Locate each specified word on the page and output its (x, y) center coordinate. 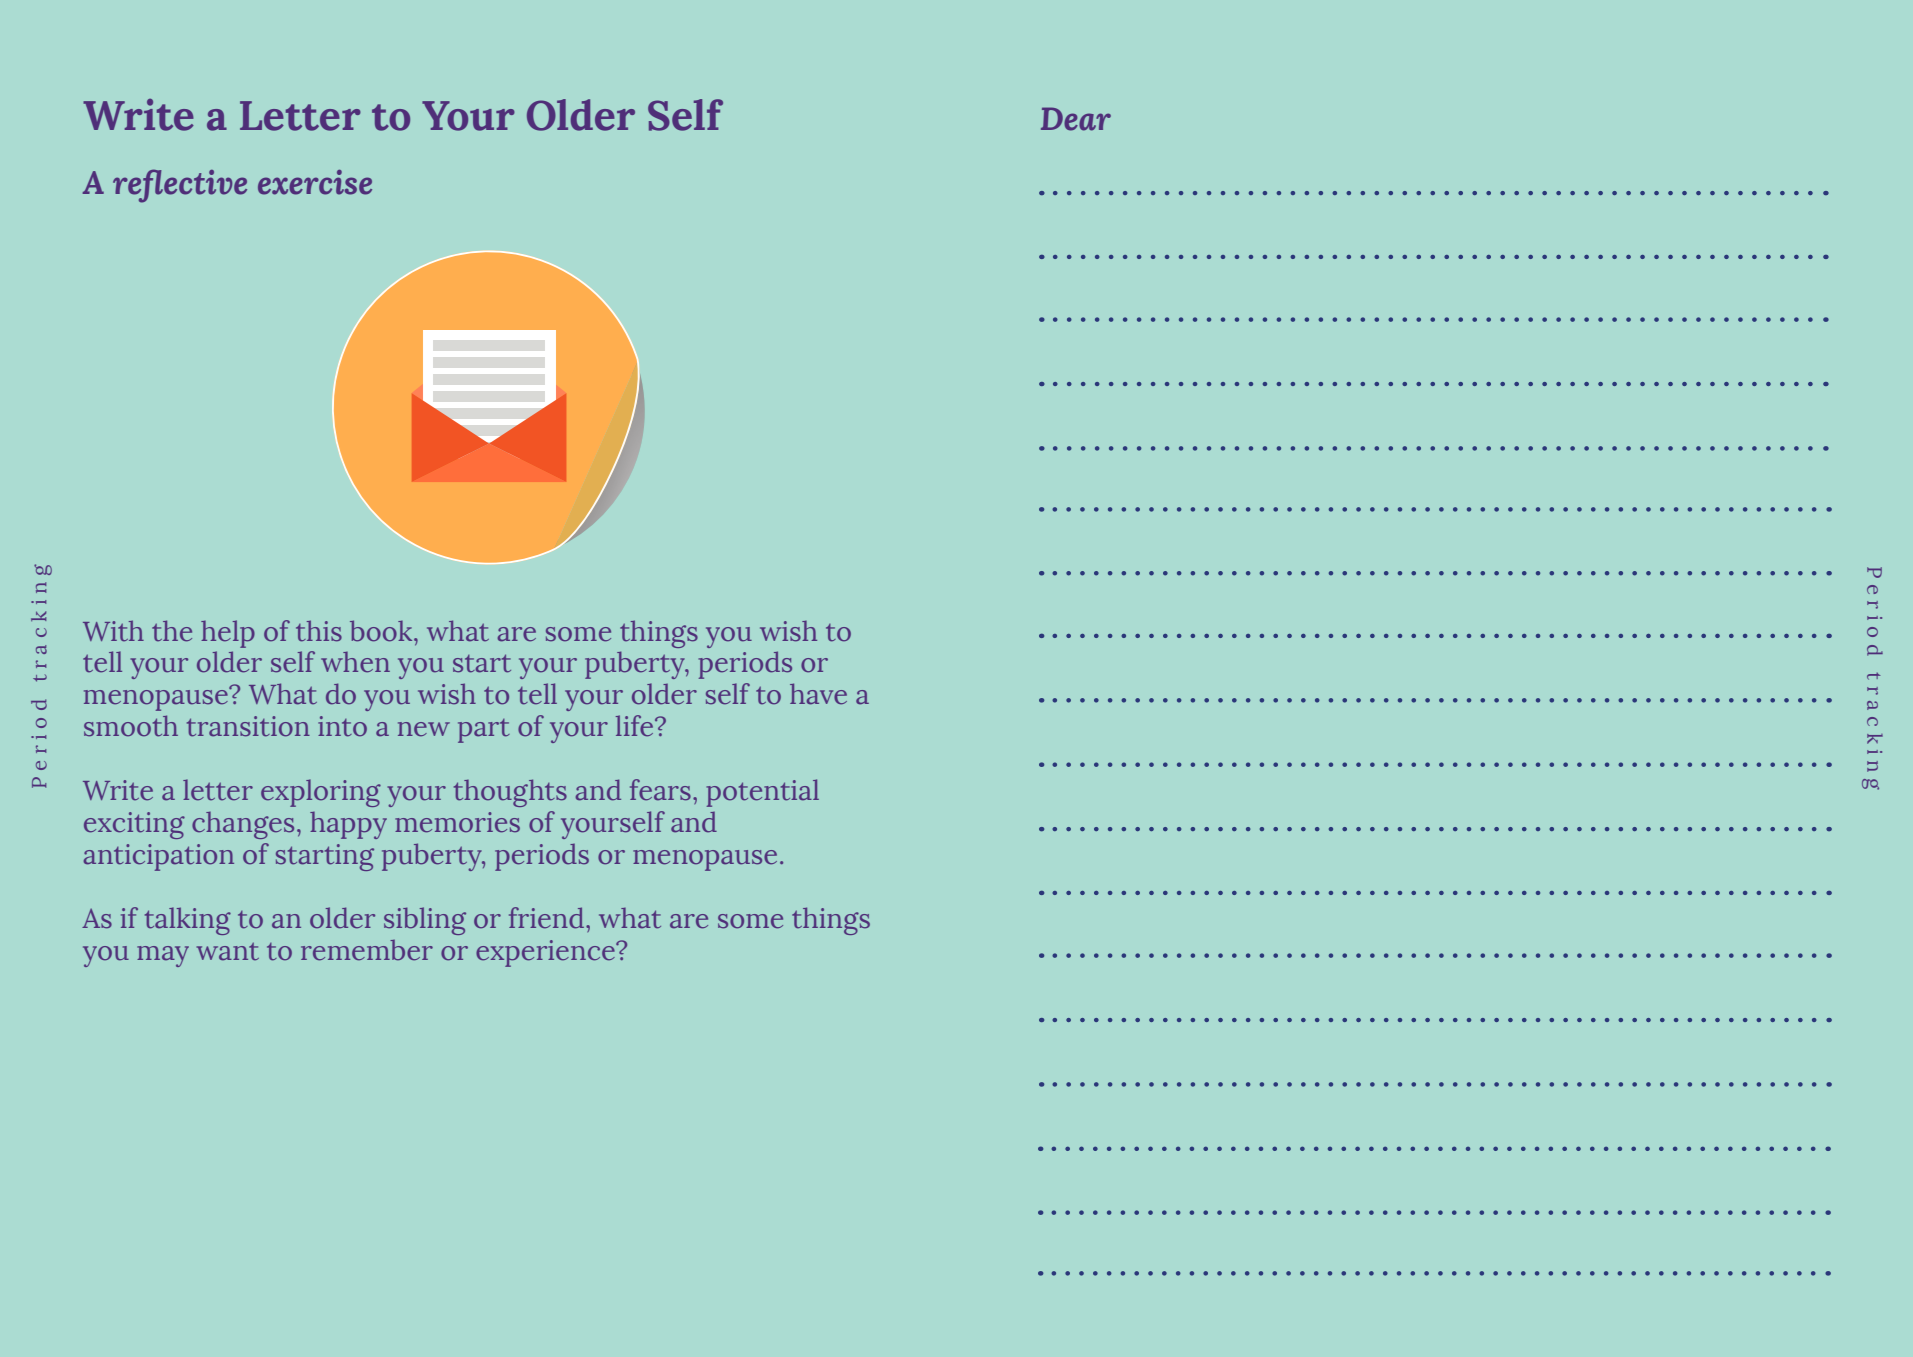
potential (763, 793)
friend (548, 918)
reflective (180, 186)
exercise (315, 182)
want (228, 952)
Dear (1076, 119)
